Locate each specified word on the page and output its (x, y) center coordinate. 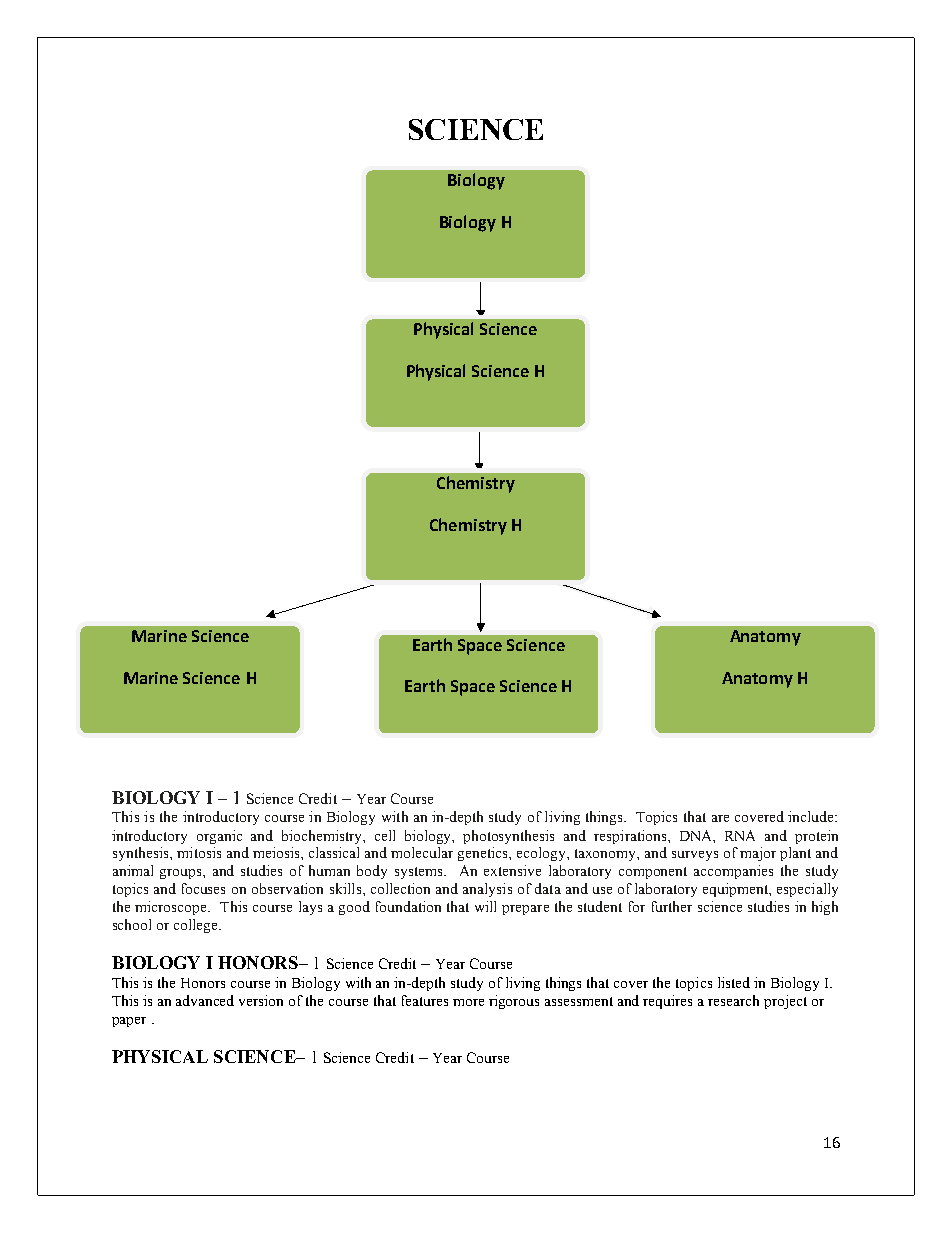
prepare (525, 910)
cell (385, 835)
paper (129, 1022)
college (197, 926)
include (812, 816)
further (672, 906)
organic (219, 837)
